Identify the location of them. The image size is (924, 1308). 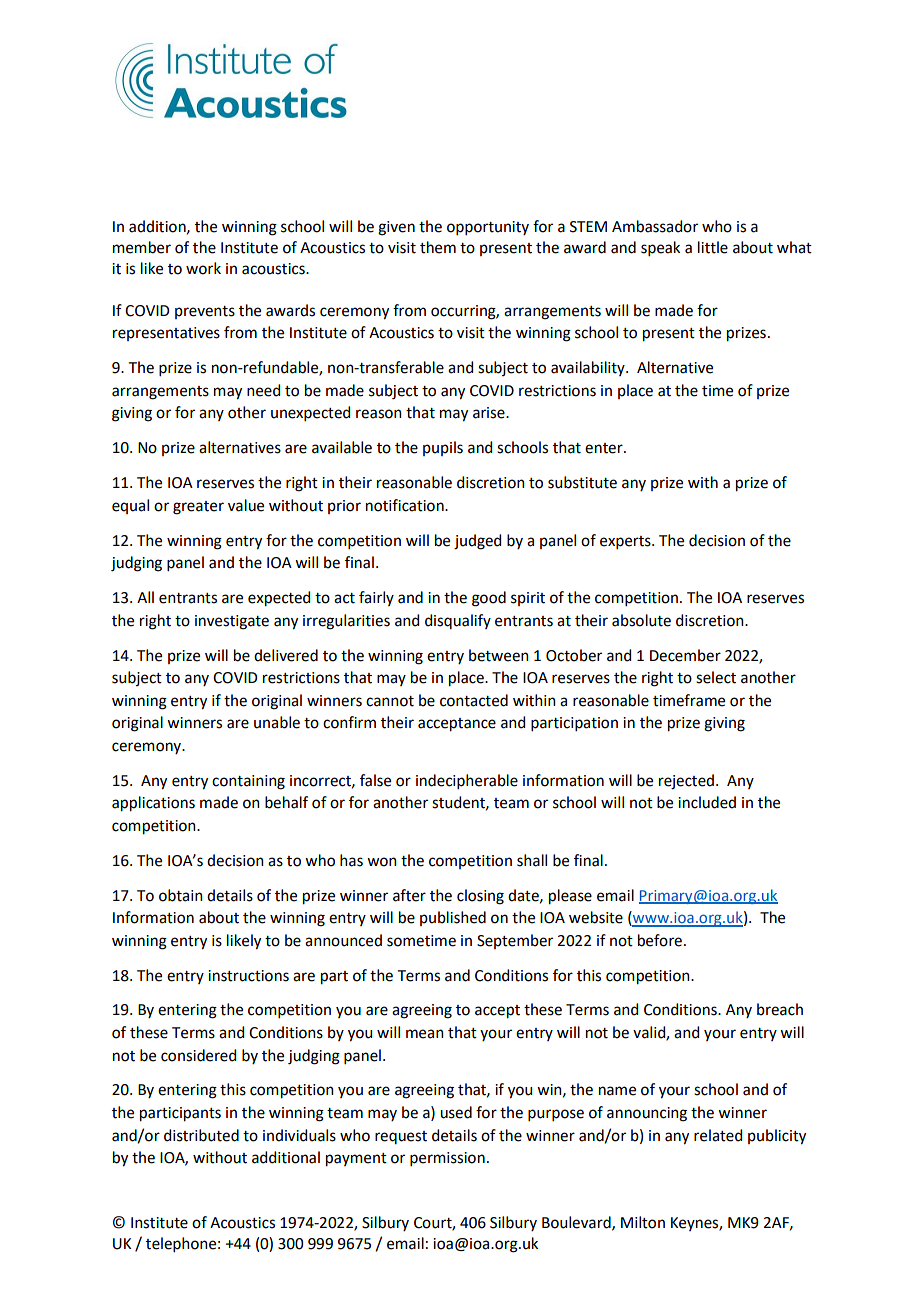
(438, 247).
